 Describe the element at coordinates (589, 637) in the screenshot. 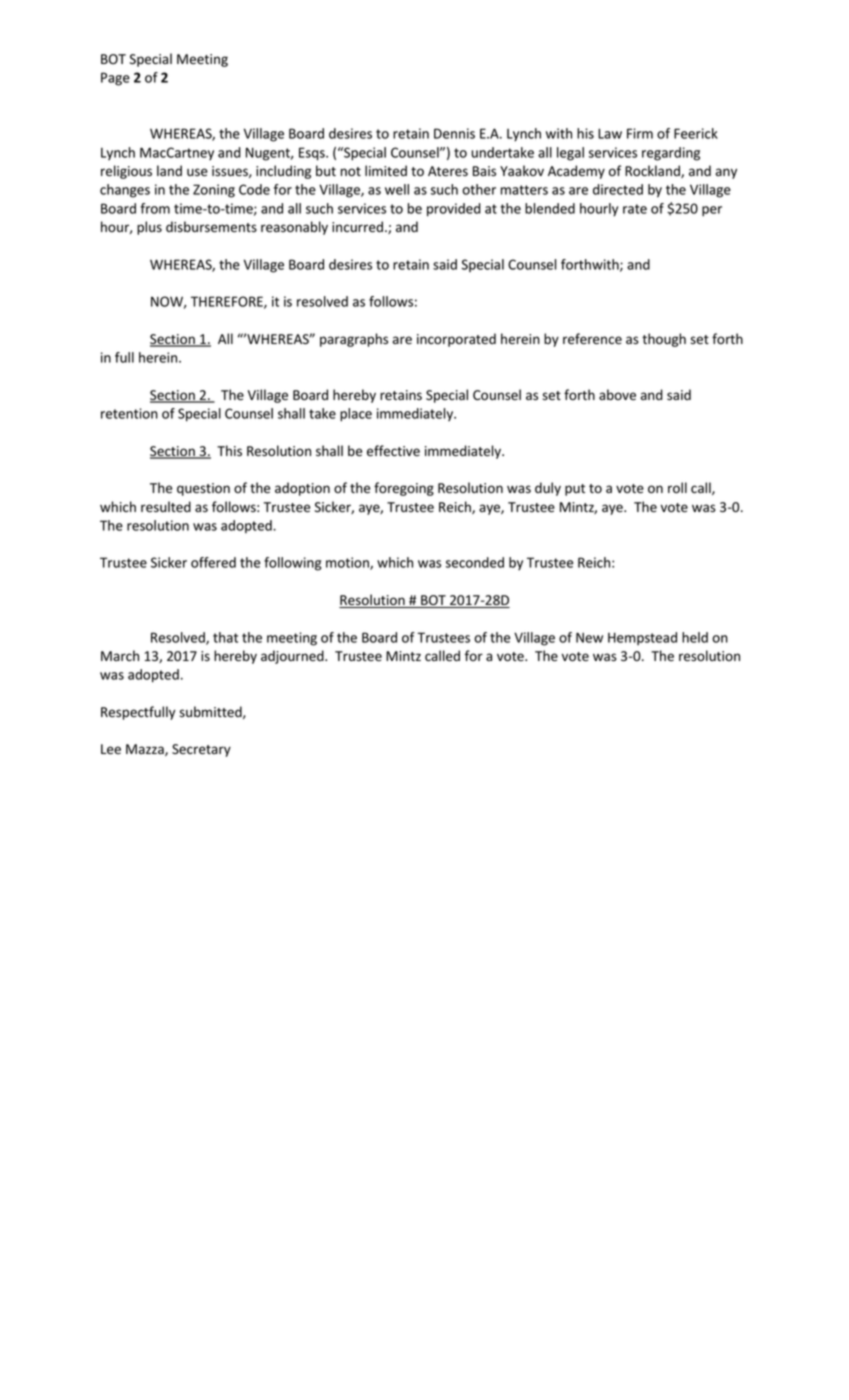

I see `New` at that location.
